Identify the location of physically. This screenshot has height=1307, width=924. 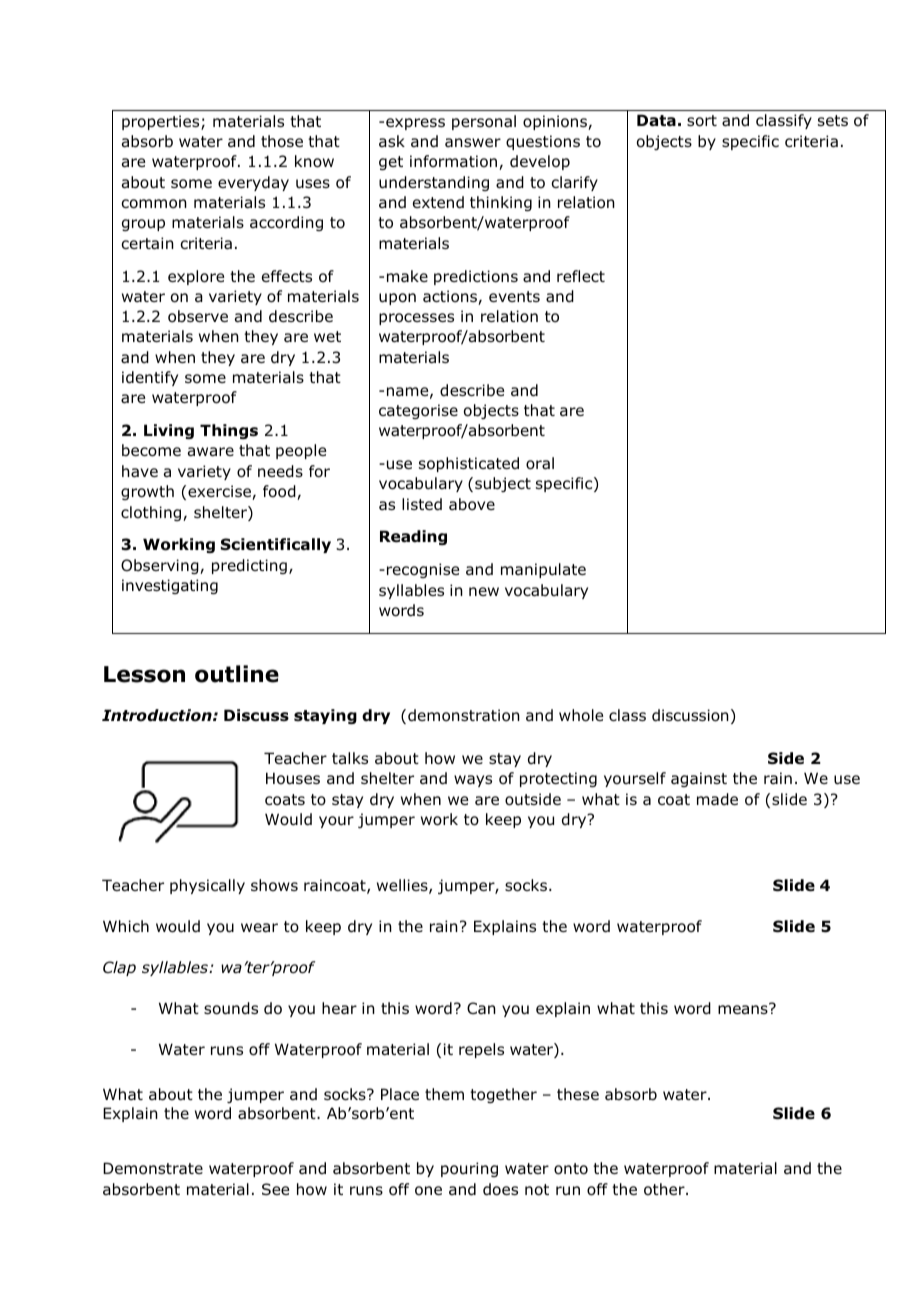
(207, 886).
